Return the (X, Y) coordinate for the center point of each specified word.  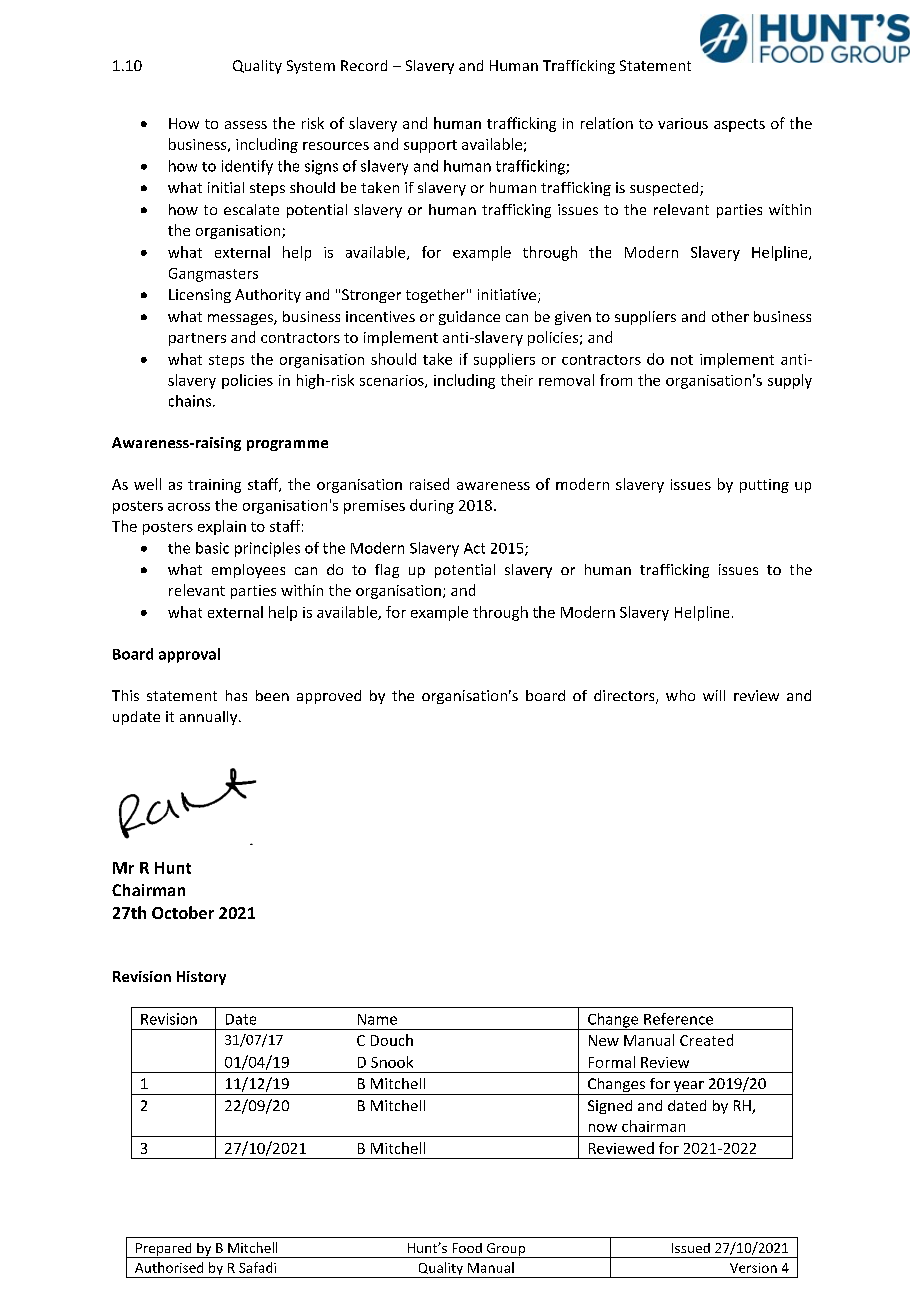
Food (467, 1248)
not (682, 360)
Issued (691, 1248)
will (714, 695)
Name (377, 1019)
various (683, 123)
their (517, 380)
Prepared (164, 1250)
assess (246, 125)
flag (387, 571)
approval (189, 655)
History (201, 978)
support (430, 146)
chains (190, 401)
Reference (678, 1019)
